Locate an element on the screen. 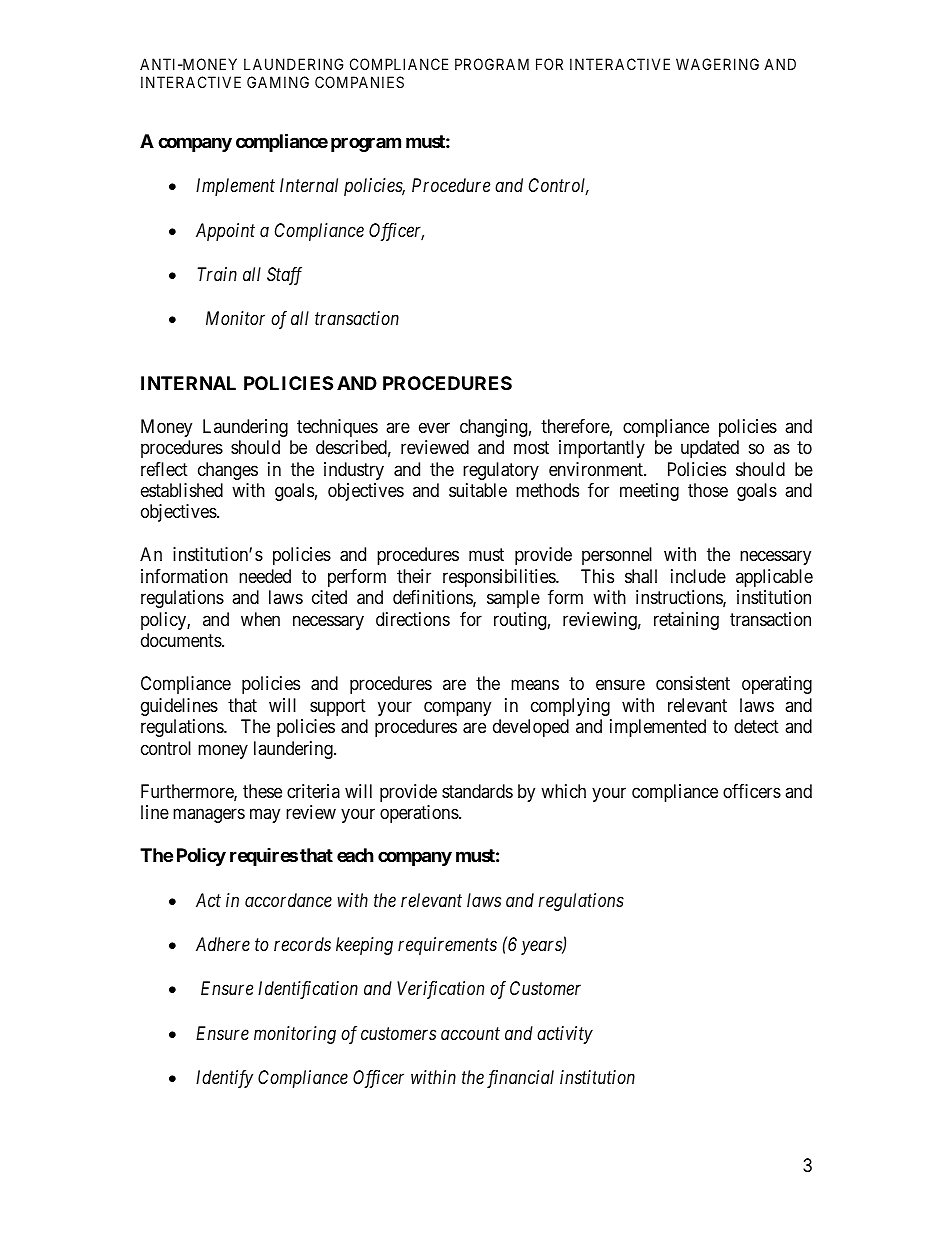  GAMING is located at coordinates (278, 82).
